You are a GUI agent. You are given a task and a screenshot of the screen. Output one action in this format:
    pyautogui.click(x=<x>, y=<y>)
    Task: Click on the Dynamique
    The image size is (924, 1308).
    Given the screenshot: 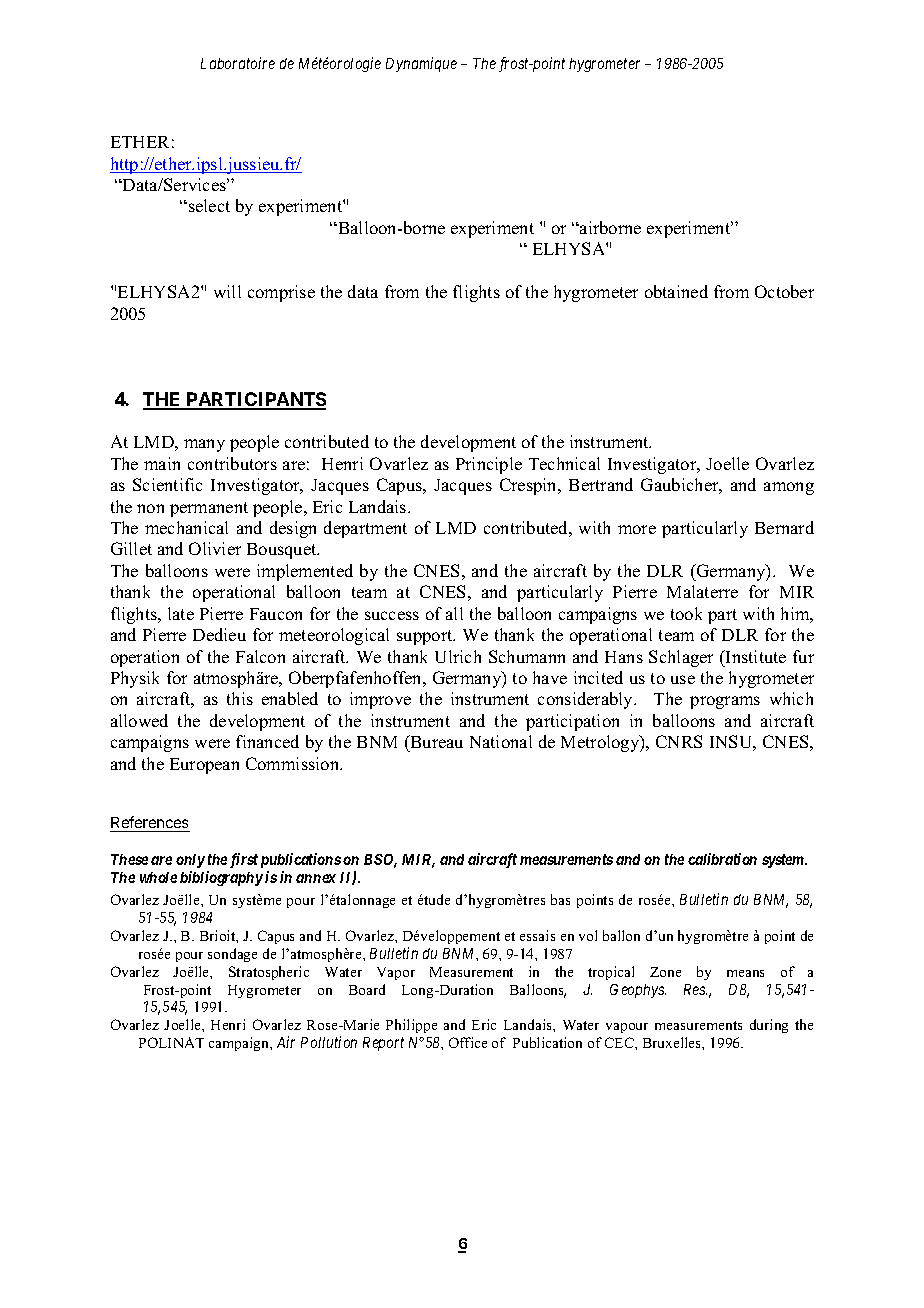 What is the action you would take?
    pyautogui.click(x=421, y=64)
